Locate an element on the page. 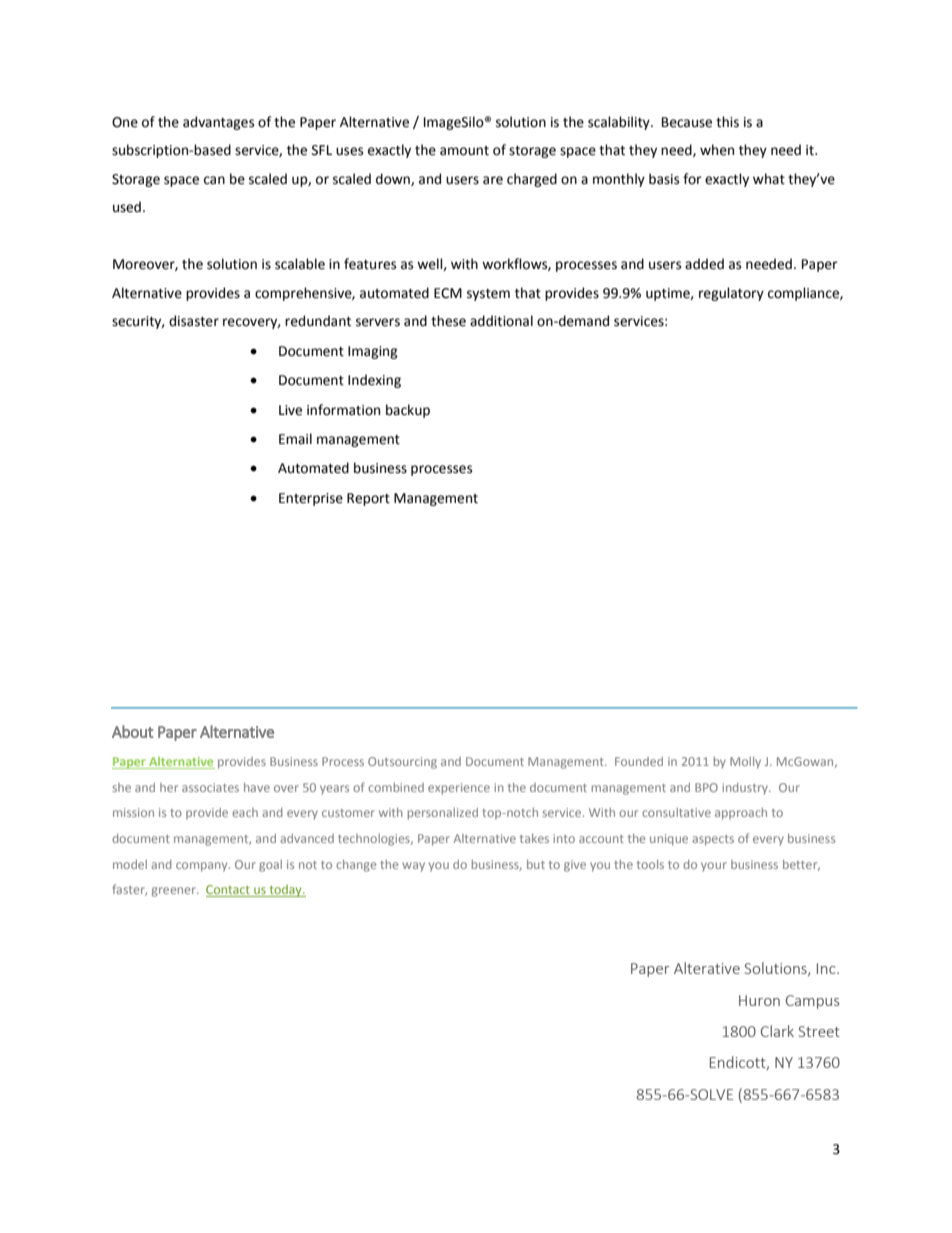  Report is located at coordinates (368, 499).
